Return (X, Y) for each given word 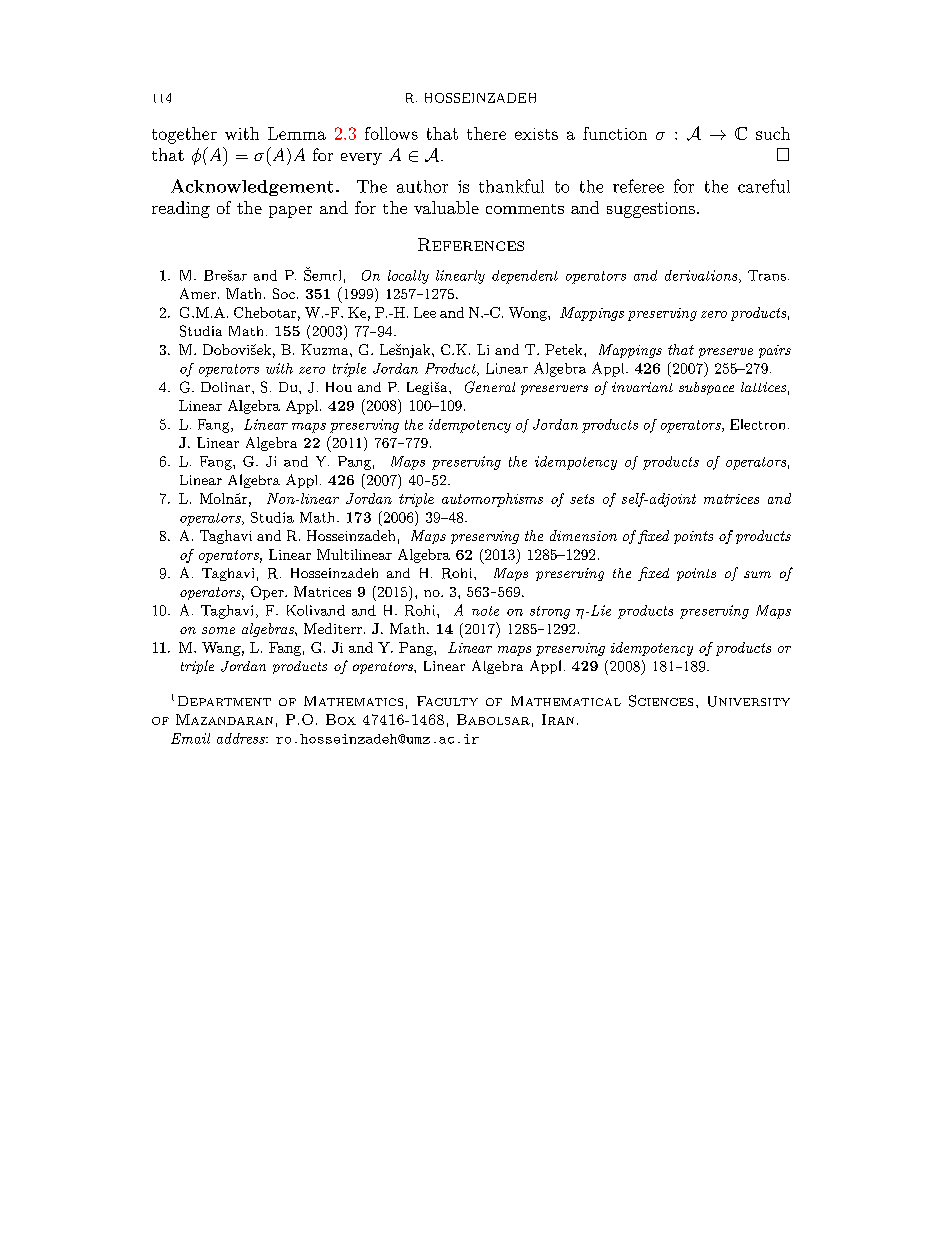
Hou (339, 387)
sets (582, 499)
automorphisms (492, 500)
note (485, 611)
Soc (284, 293)
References (471, 244)
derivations (702, 276)
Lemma (297, 133)
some (218, 630)
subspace (706, 388)
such (773, 133)
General (490, 387)
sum (757, 574)
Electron (757, 424)
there (486, 133)
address (242, 738)
